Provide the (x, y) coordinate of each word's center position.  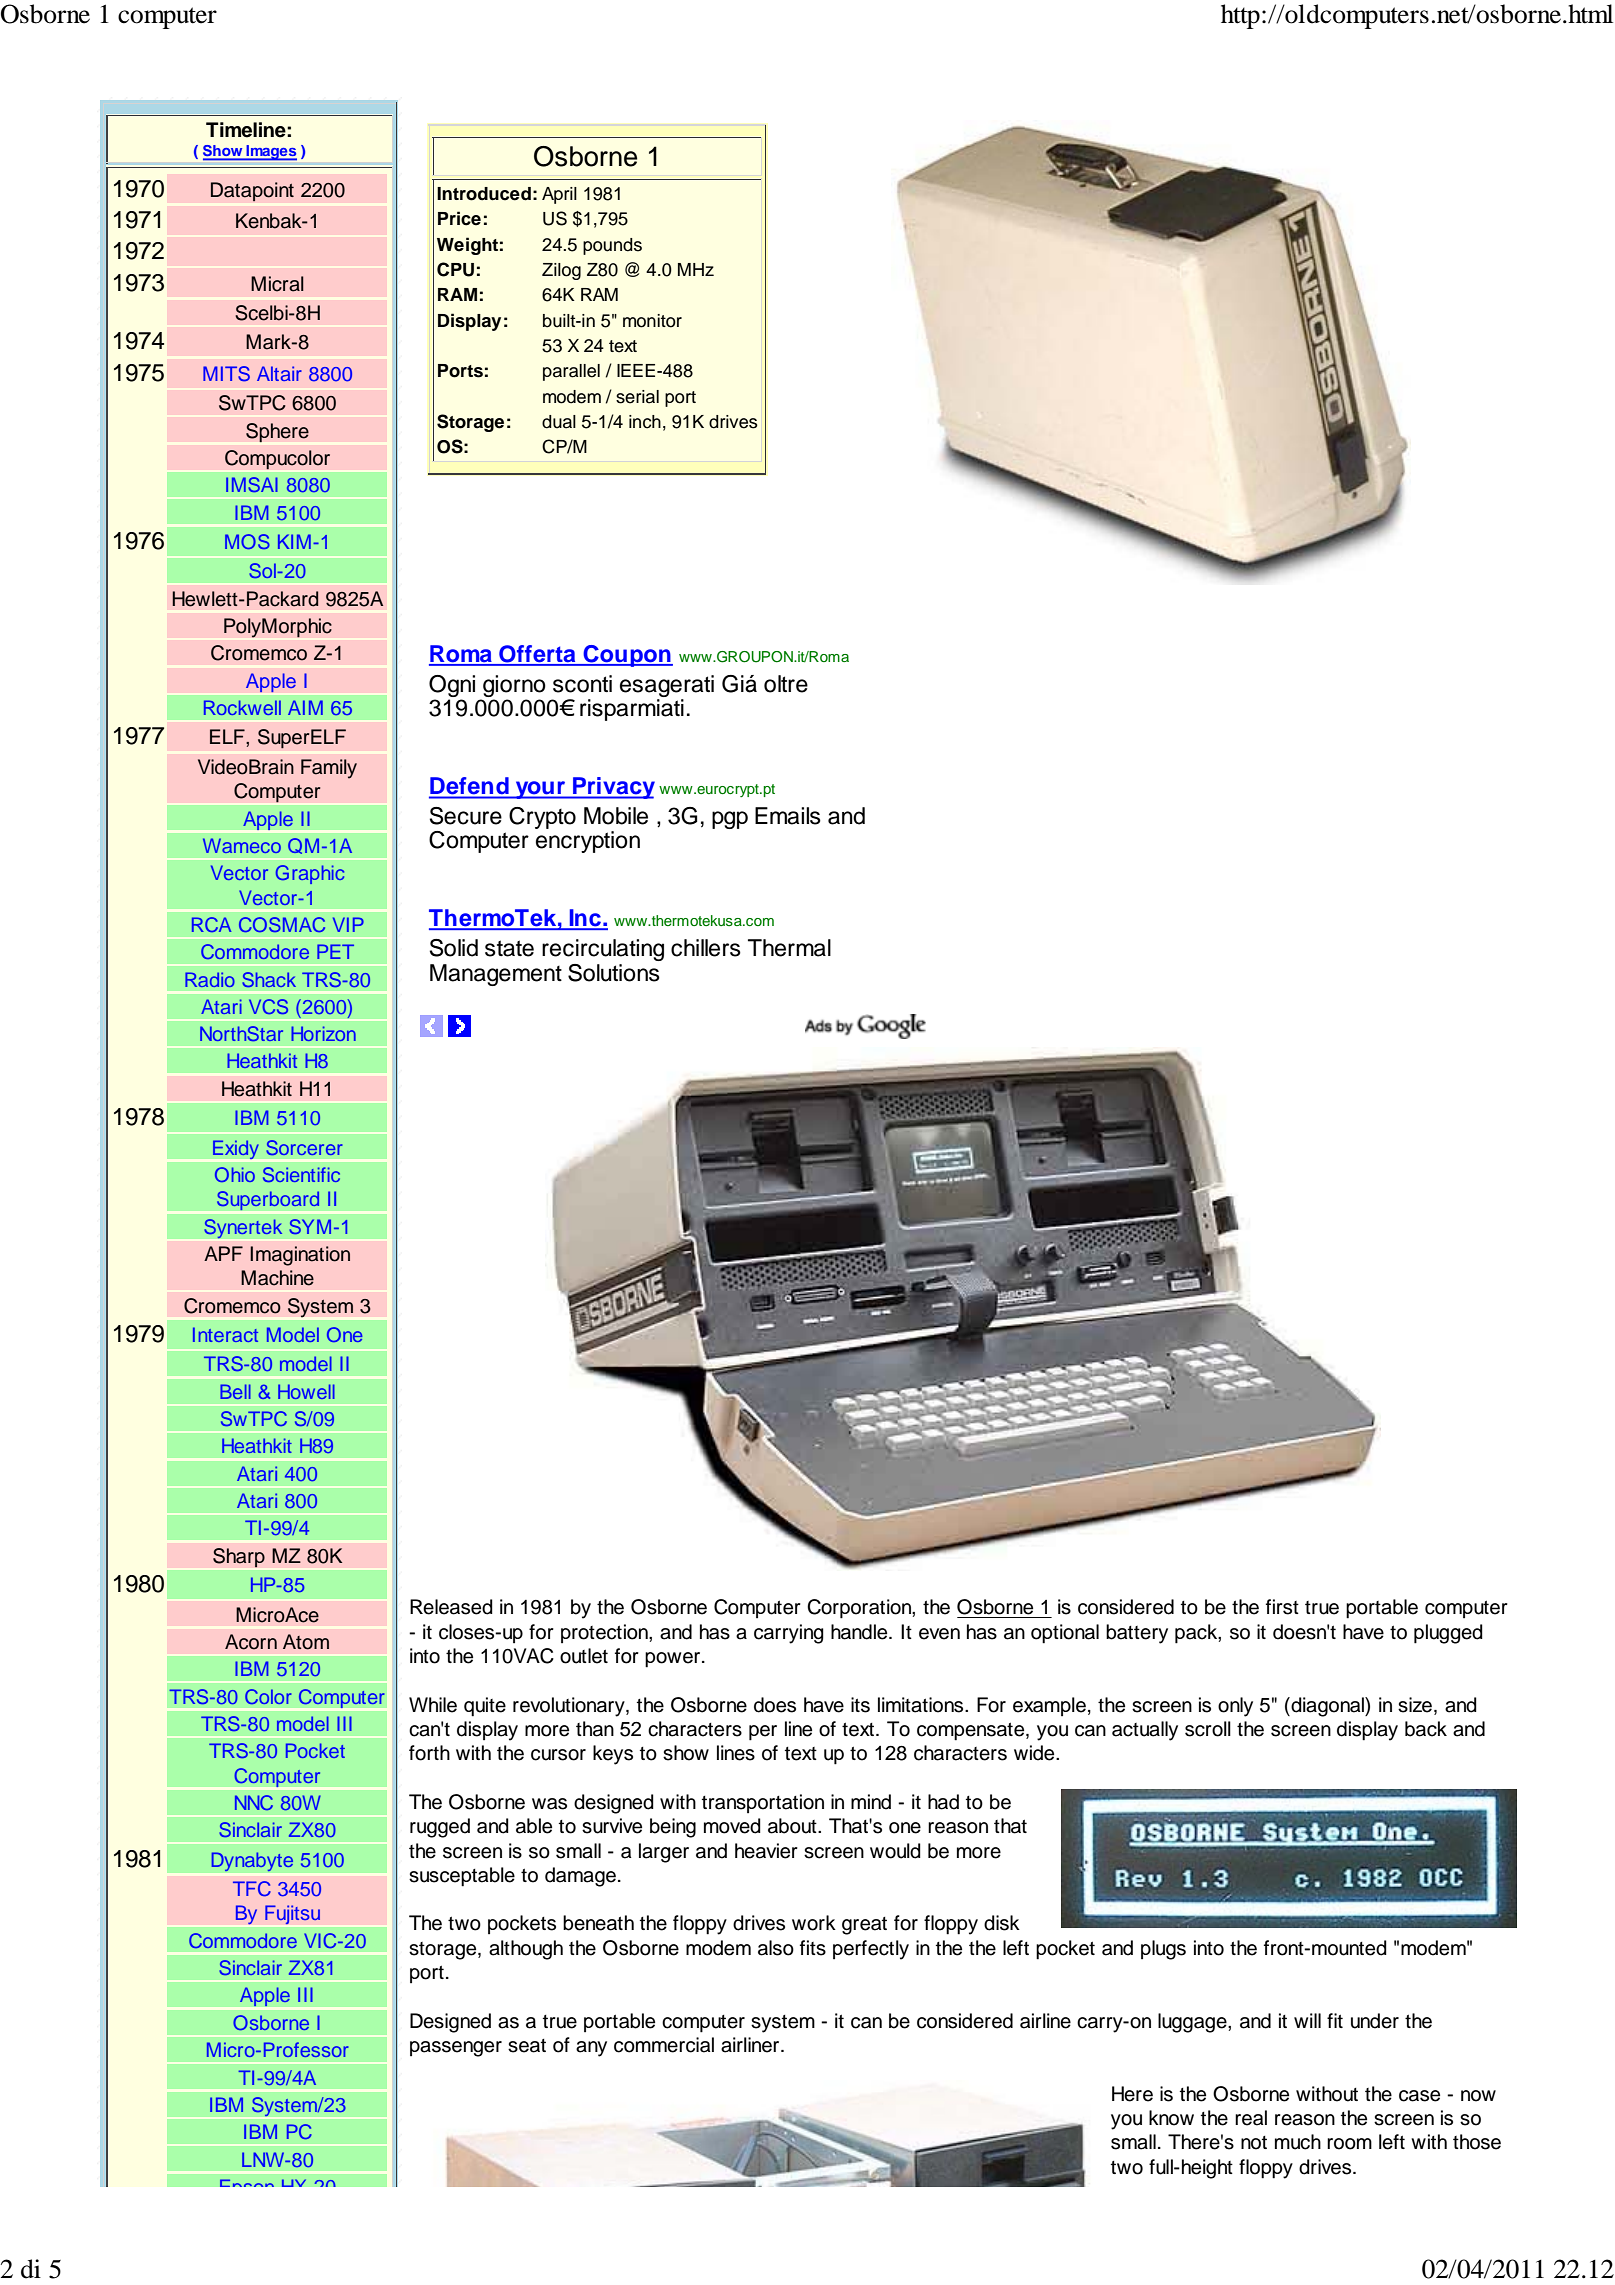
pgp (730, 820)
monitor (652, 321)
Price (459, 218)
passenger (456, 2049)
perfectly (871, 1950)
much (1298, 2142)
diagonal (1327, 1707)
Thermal (789, 948)
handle (860, 1632)
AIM (305, 707)
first (1282, 1607)
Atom (306, 1642)
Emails (788, 816)
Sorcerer (304, 1147)
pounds (612, 246)
